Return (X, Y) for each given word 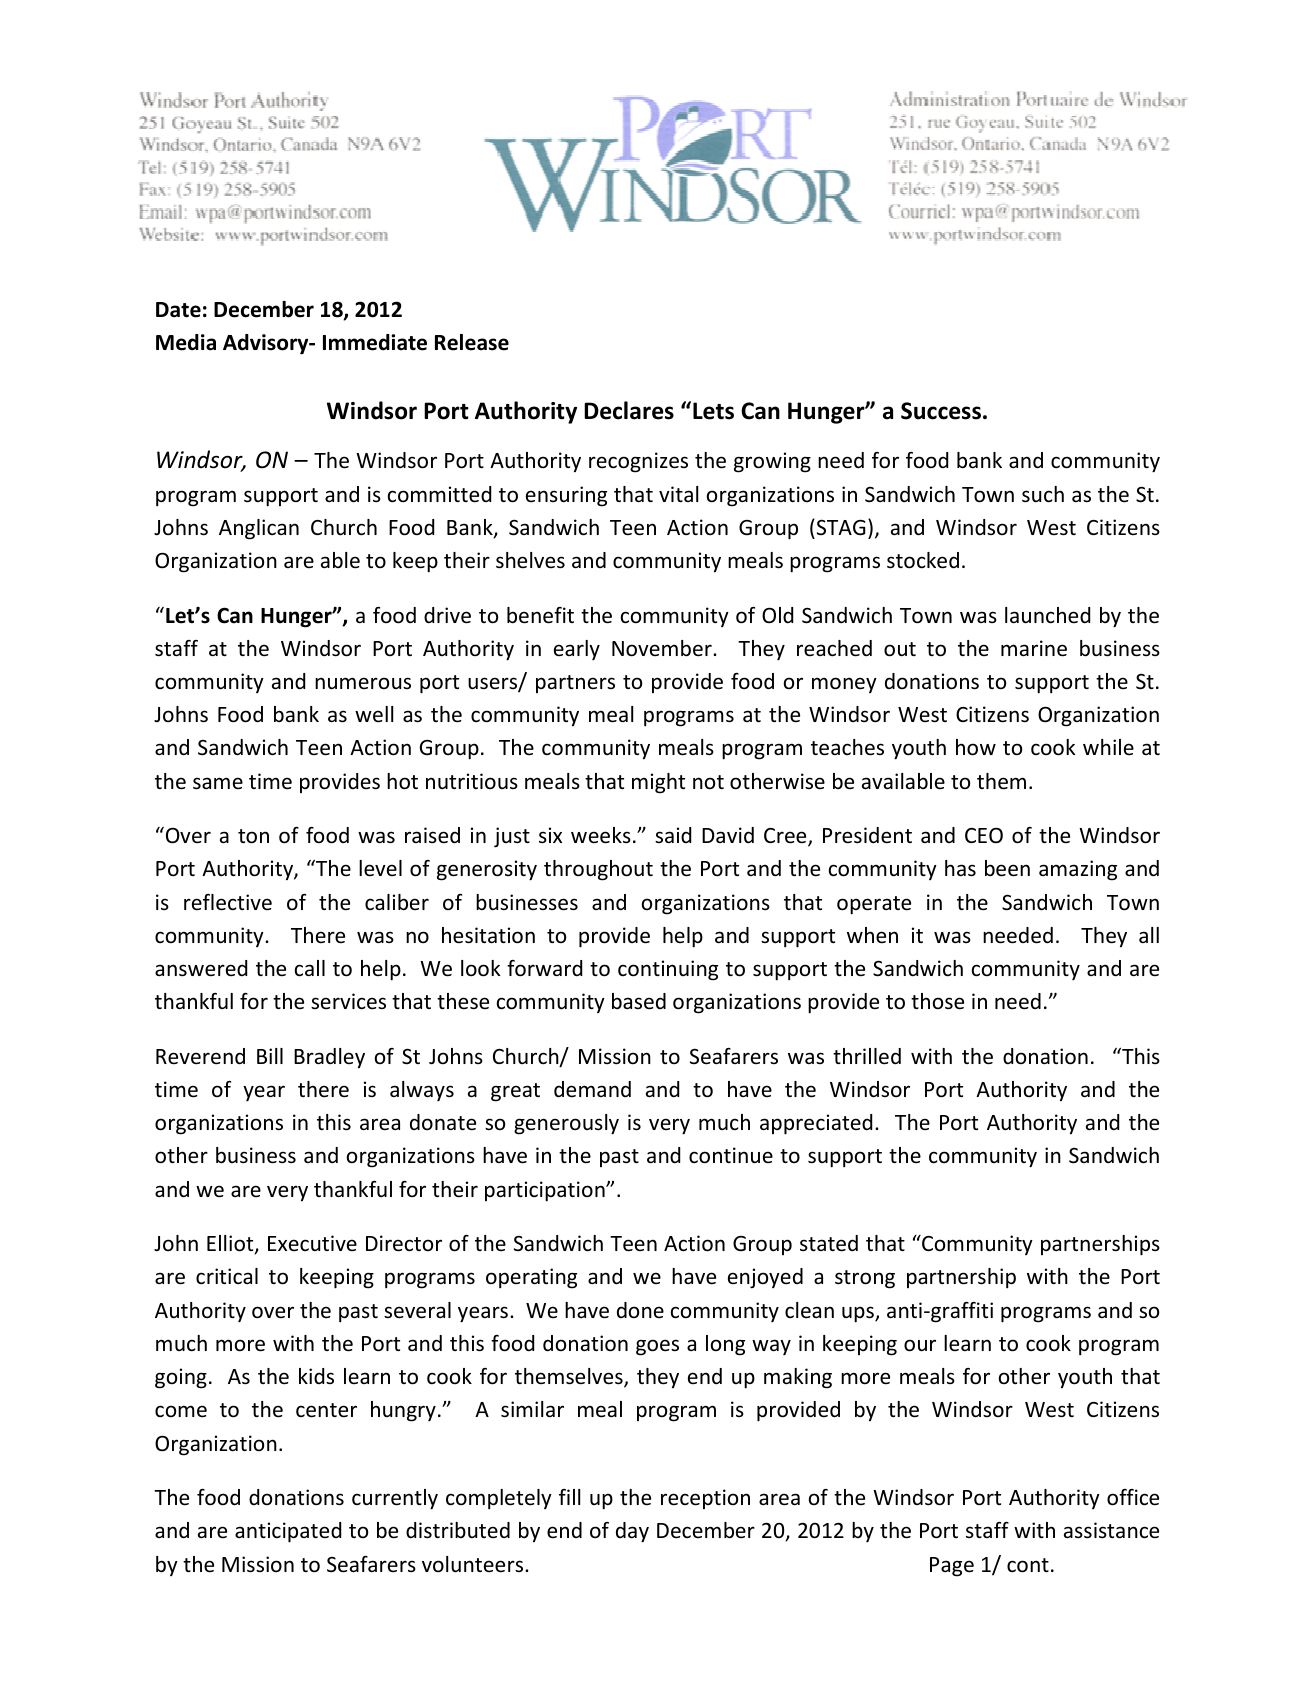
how (976, 747)
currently (395, 1499)
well (374, 714)
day (632, 1532)
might (658, 783)
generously (566, 1124)
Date (178, 310)
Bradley (329, 1058)
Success (941, 411)
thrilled (867, 1056)
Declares (629, 410)
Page (952, 1567)
